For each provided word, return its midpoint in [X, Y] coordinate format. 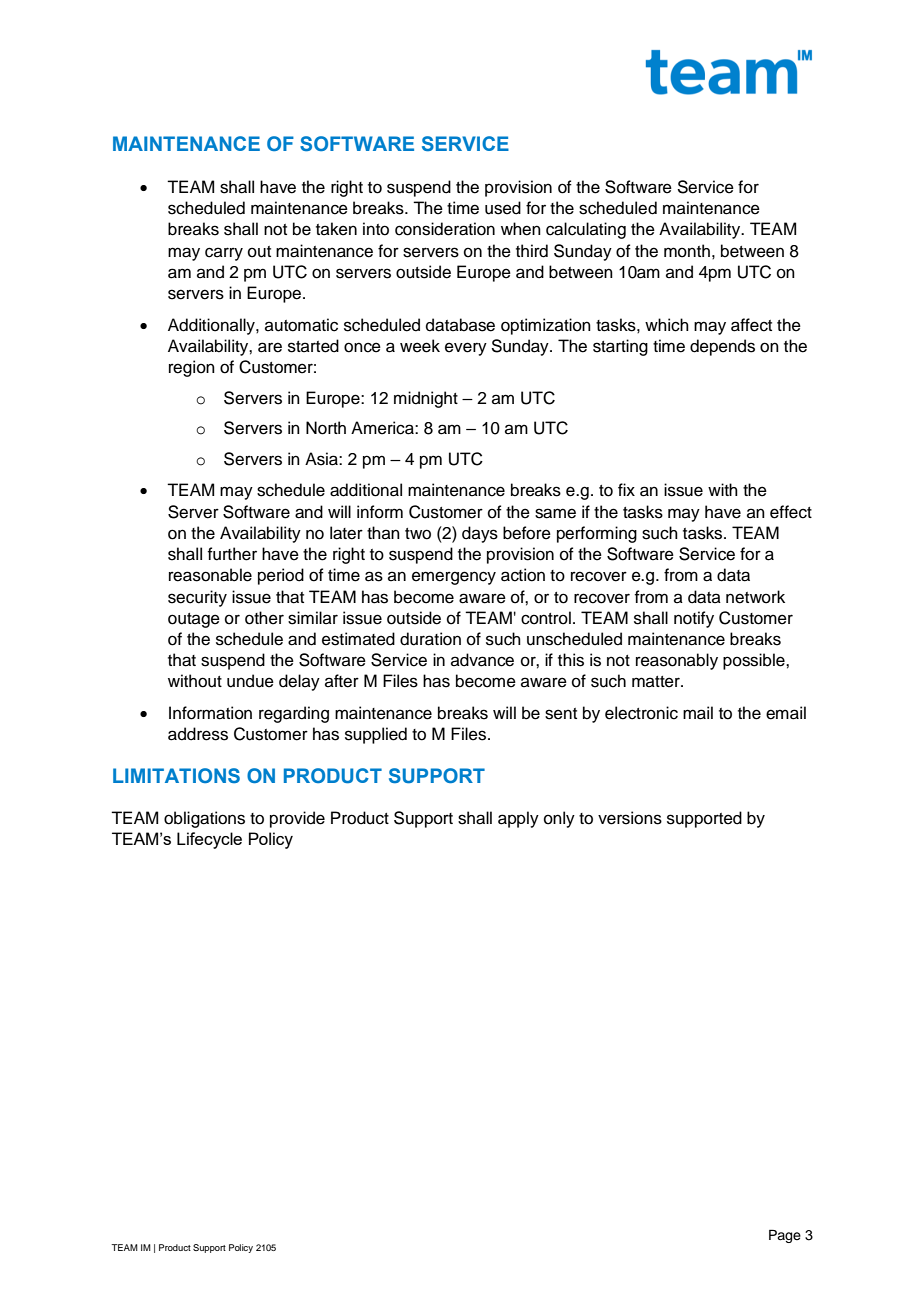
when [521, 229]
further [232, 554]
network [755, 597]
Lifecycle [209, 840]
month [687, 251]
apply [518, 819]
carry [224, 254]
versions [630, 818]
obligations [204, 819]
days [480, 534]
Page [785, 1236]
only [559, 819]
